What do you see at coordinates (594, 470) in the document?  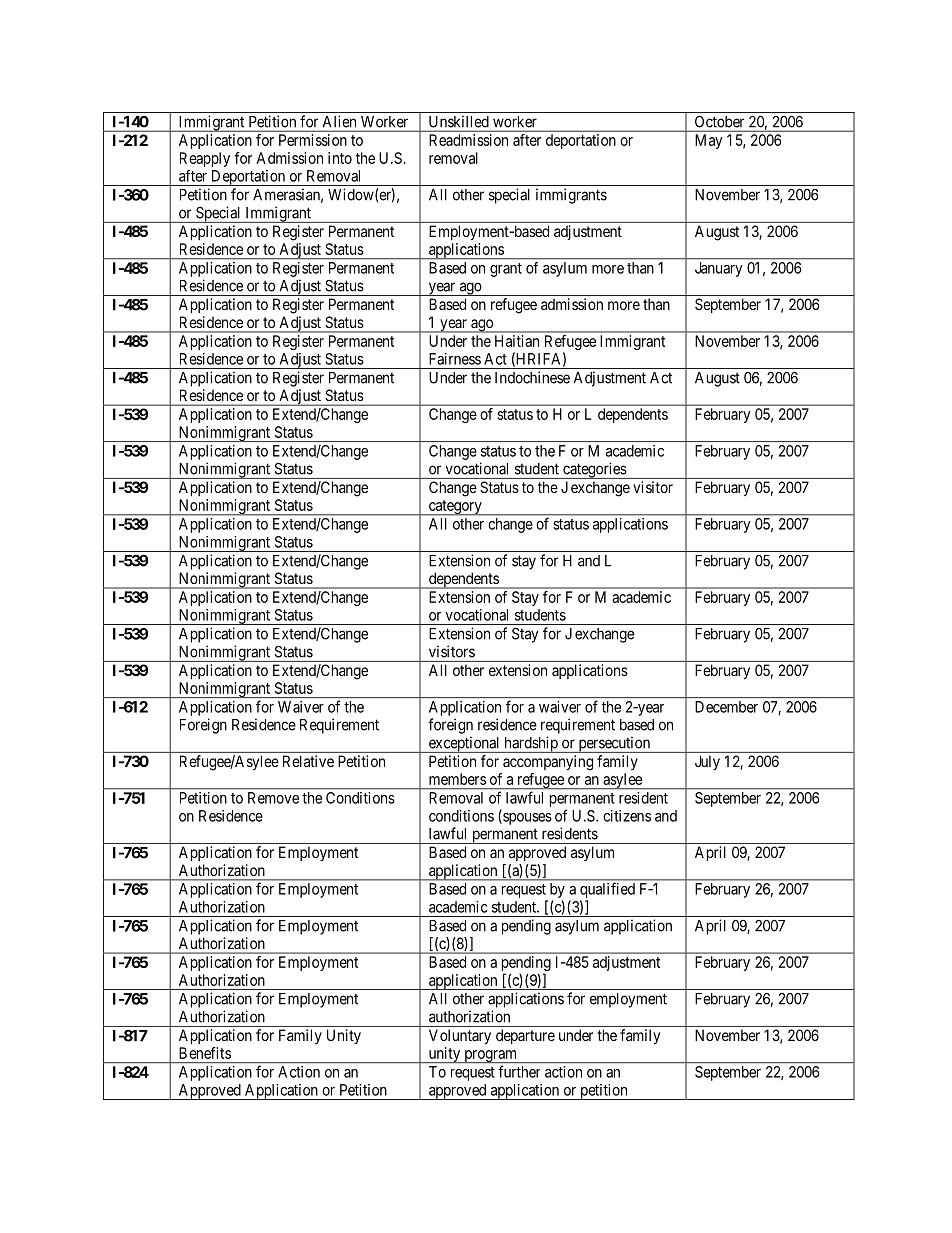 I see `categories` at bounding box center [594, 470].
